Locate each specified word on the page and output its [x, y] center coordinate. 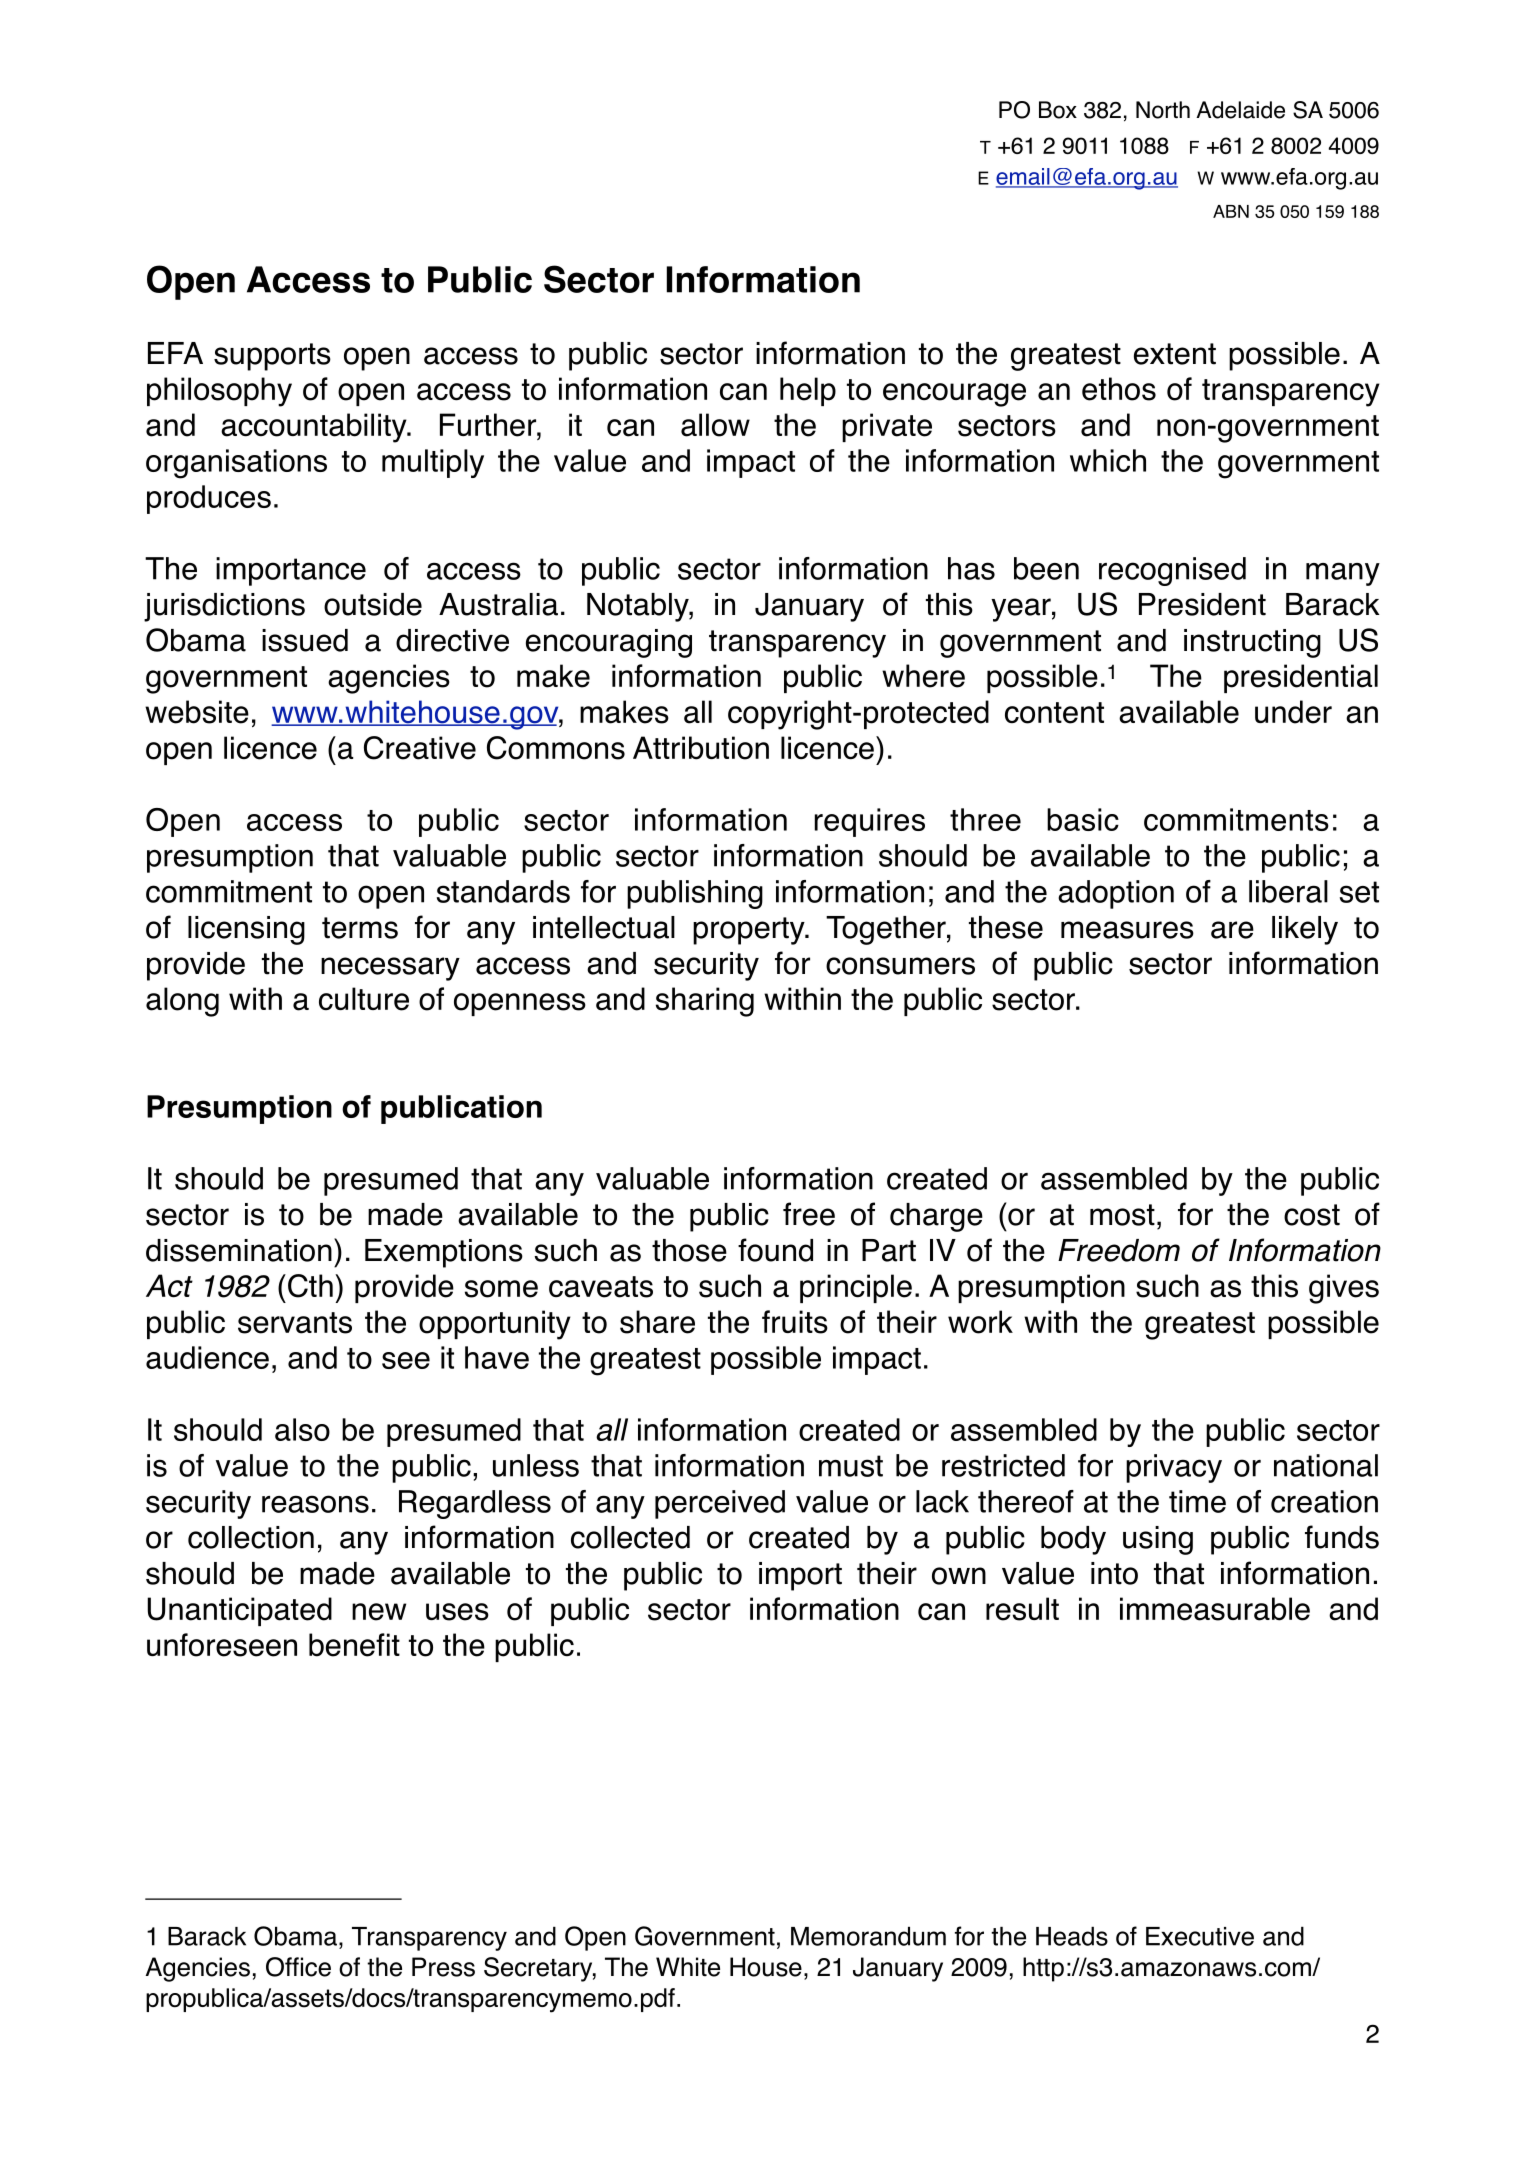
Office [298, 1967]
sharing [705, 1002]
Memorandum [868, 1936]
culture [364, 999]
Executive [1200, 1936]
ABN [1231, 211]
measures [1127, 930]
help [808, 391]
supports [272, 357]
